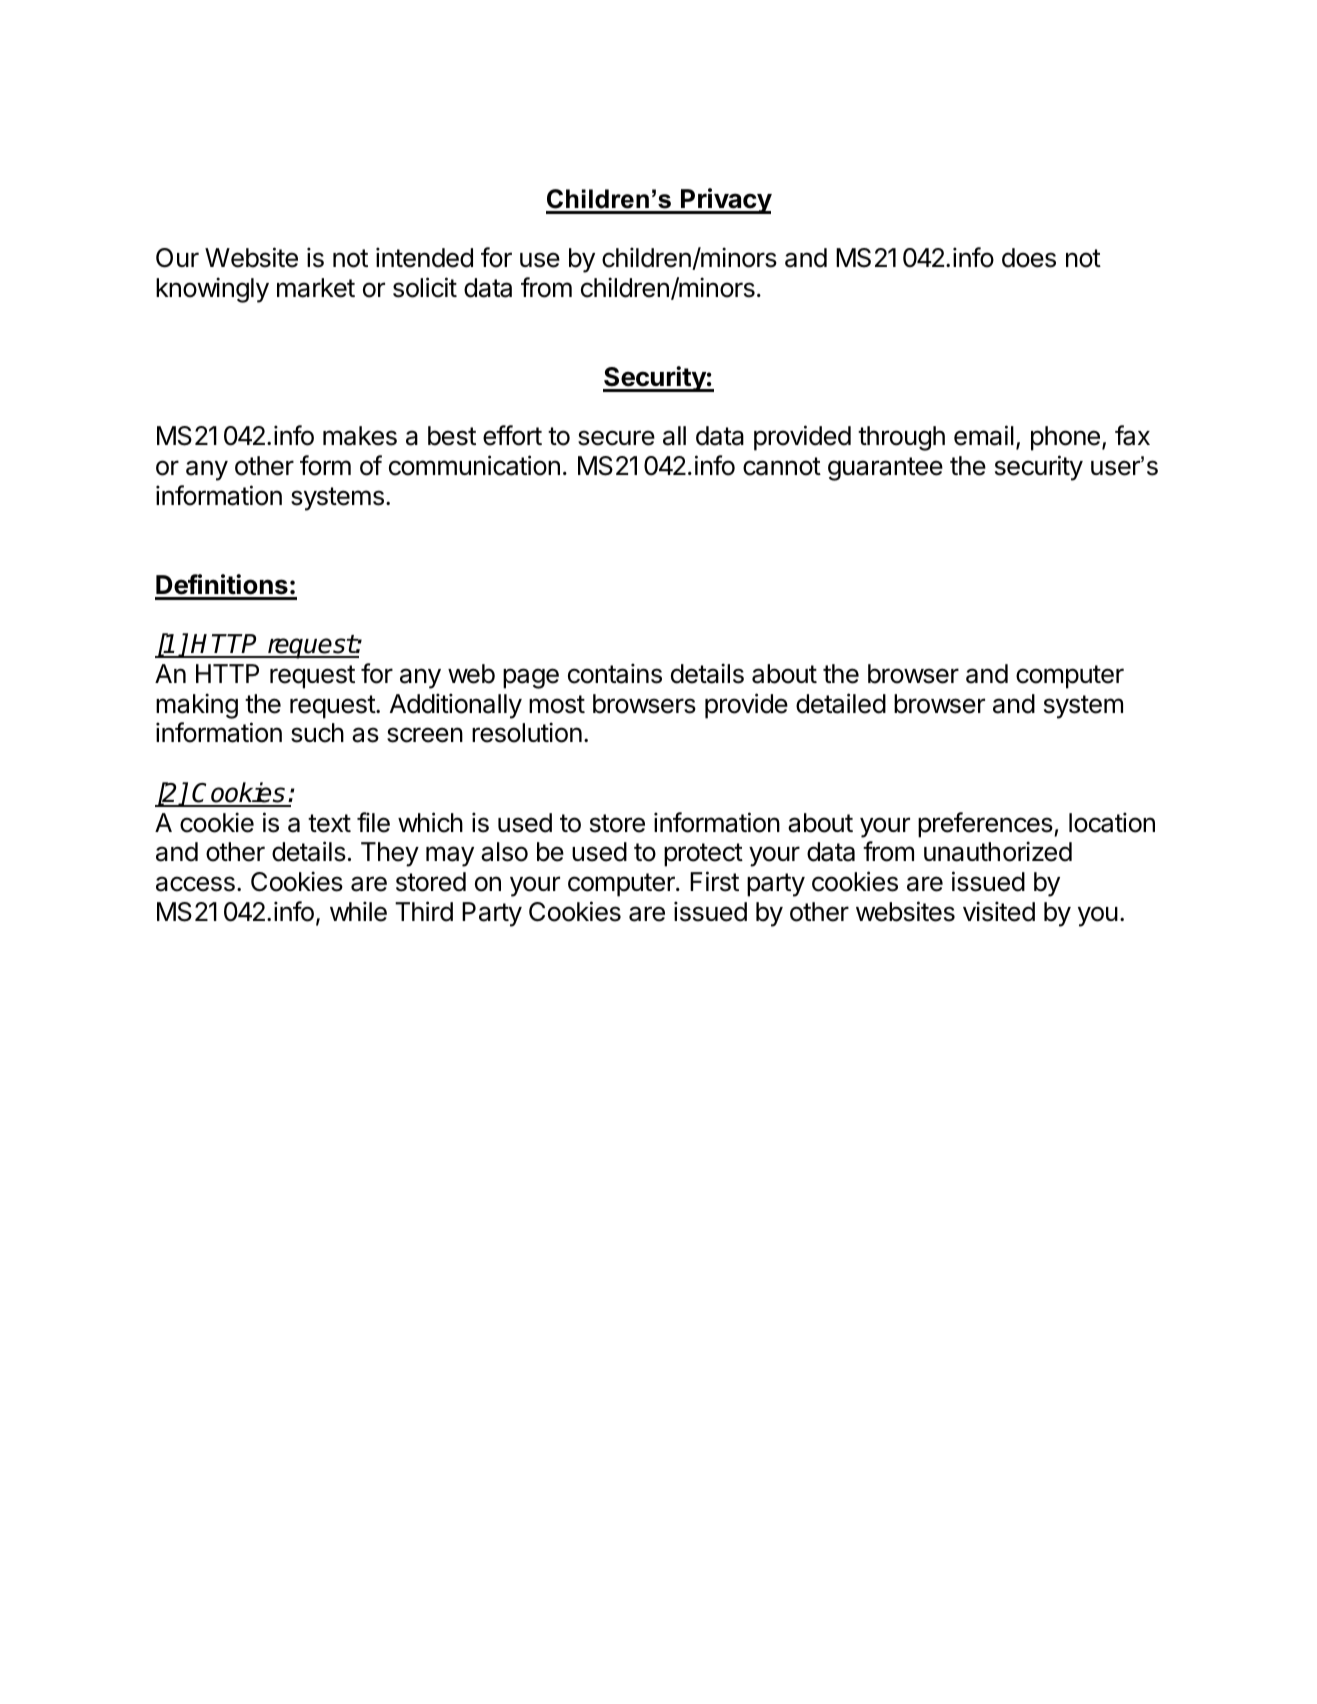 This screenshot has width=1317, height=1704. What do you see at coordinates (725, 201) in the screenshot?
I see `Privacy` at bounding box center [725, 201].
